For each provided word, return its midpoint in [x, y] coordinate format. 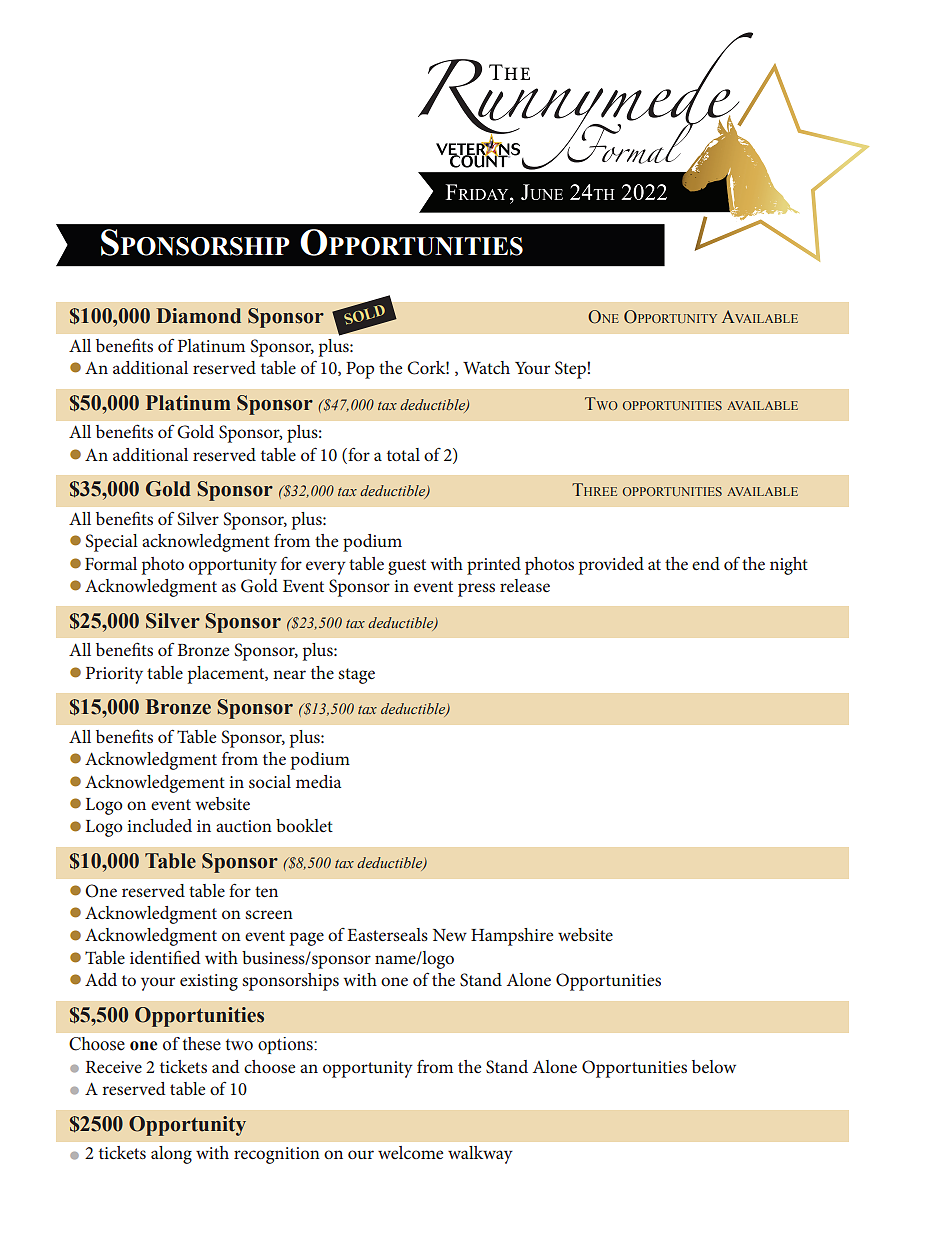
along [171, 1155]
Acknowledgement [155, 784]
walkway [480, 1155]
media [318, 781]
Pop [360, 370]
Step [570, 370]
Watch [486, 367]
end [706, 563]
